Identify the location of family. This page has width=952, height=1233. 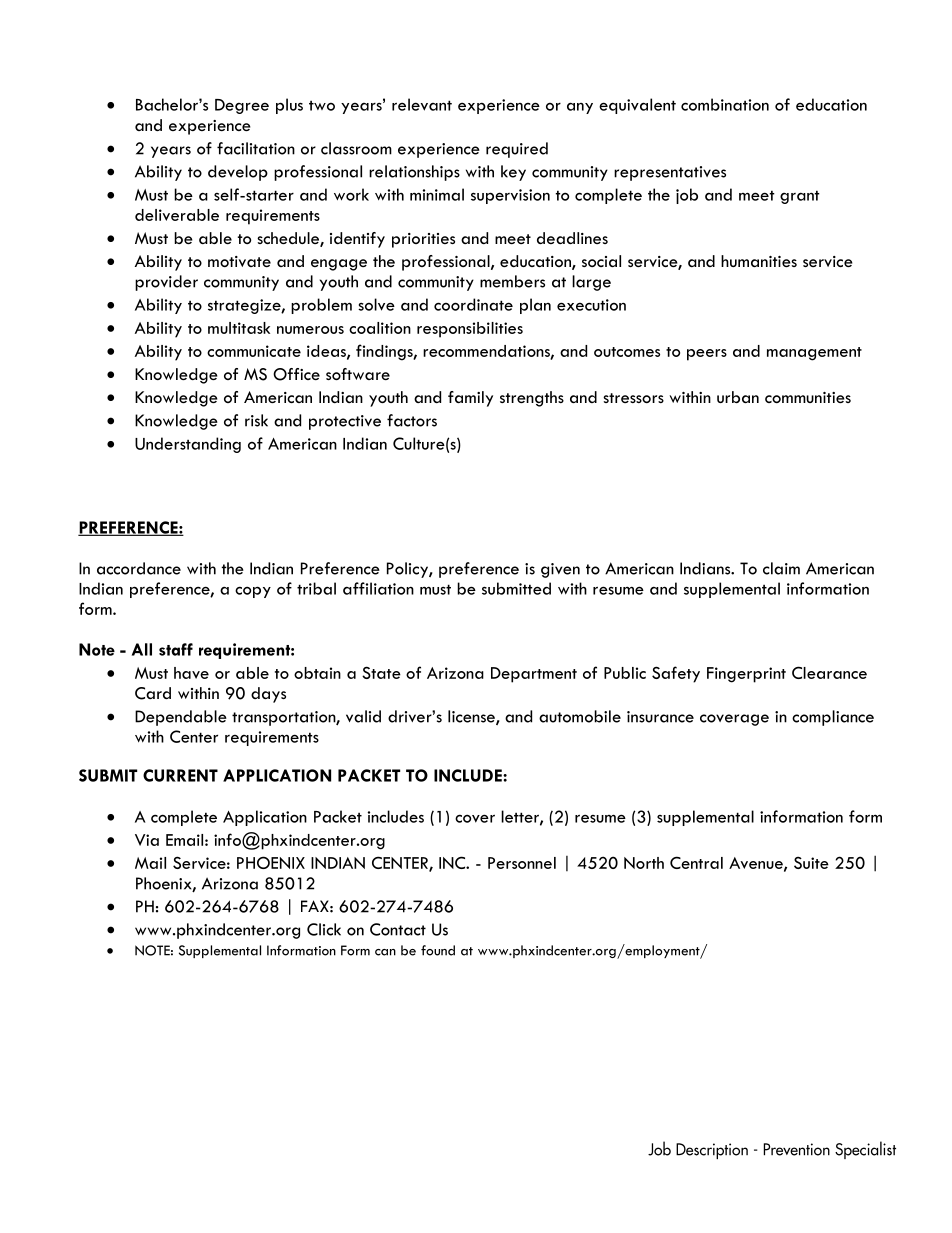
(470, 399).
